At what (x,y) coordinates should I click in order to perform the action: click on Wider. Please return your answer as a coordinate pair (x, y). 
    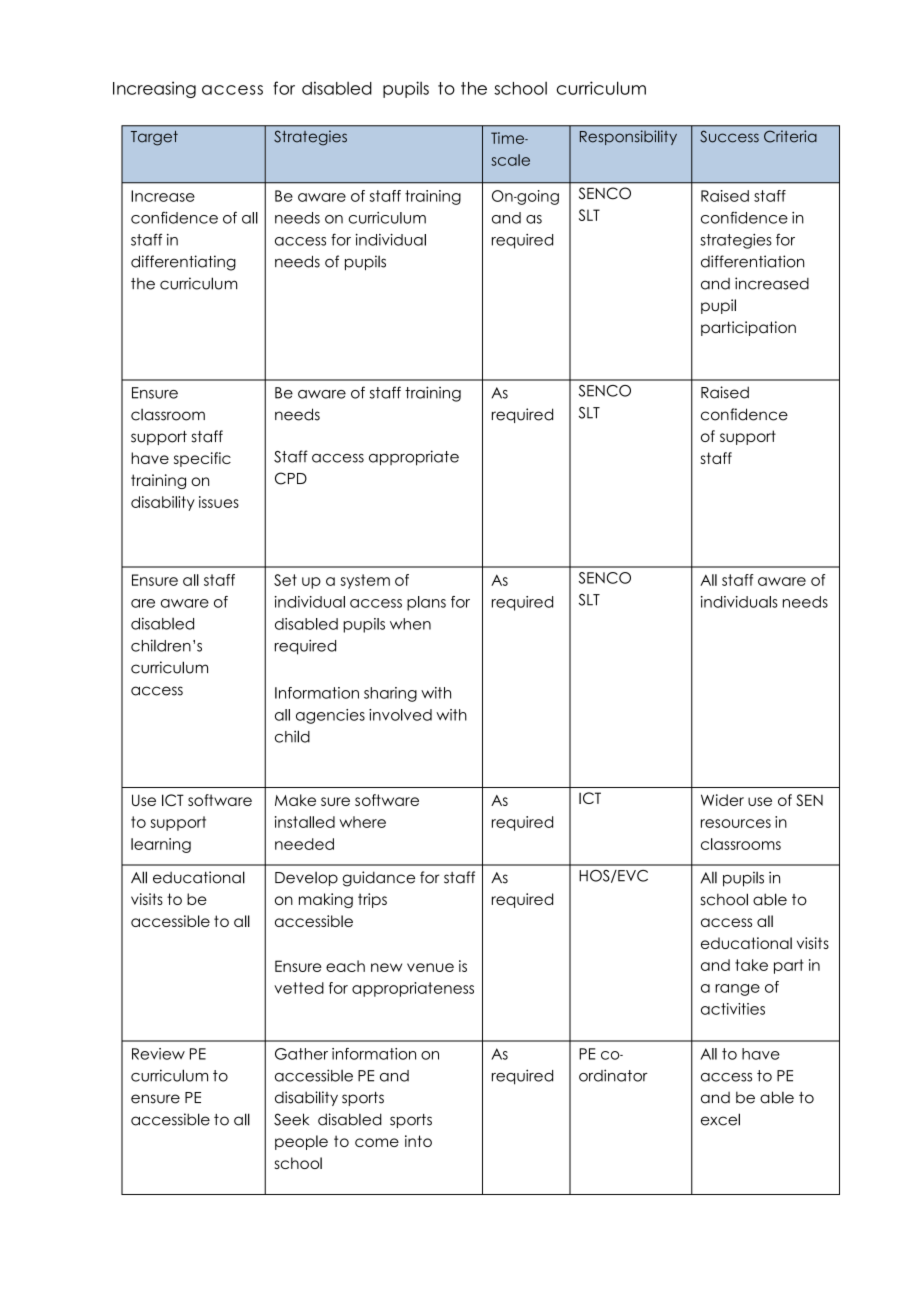
    Looking at the image, I should click on (722, 800).
